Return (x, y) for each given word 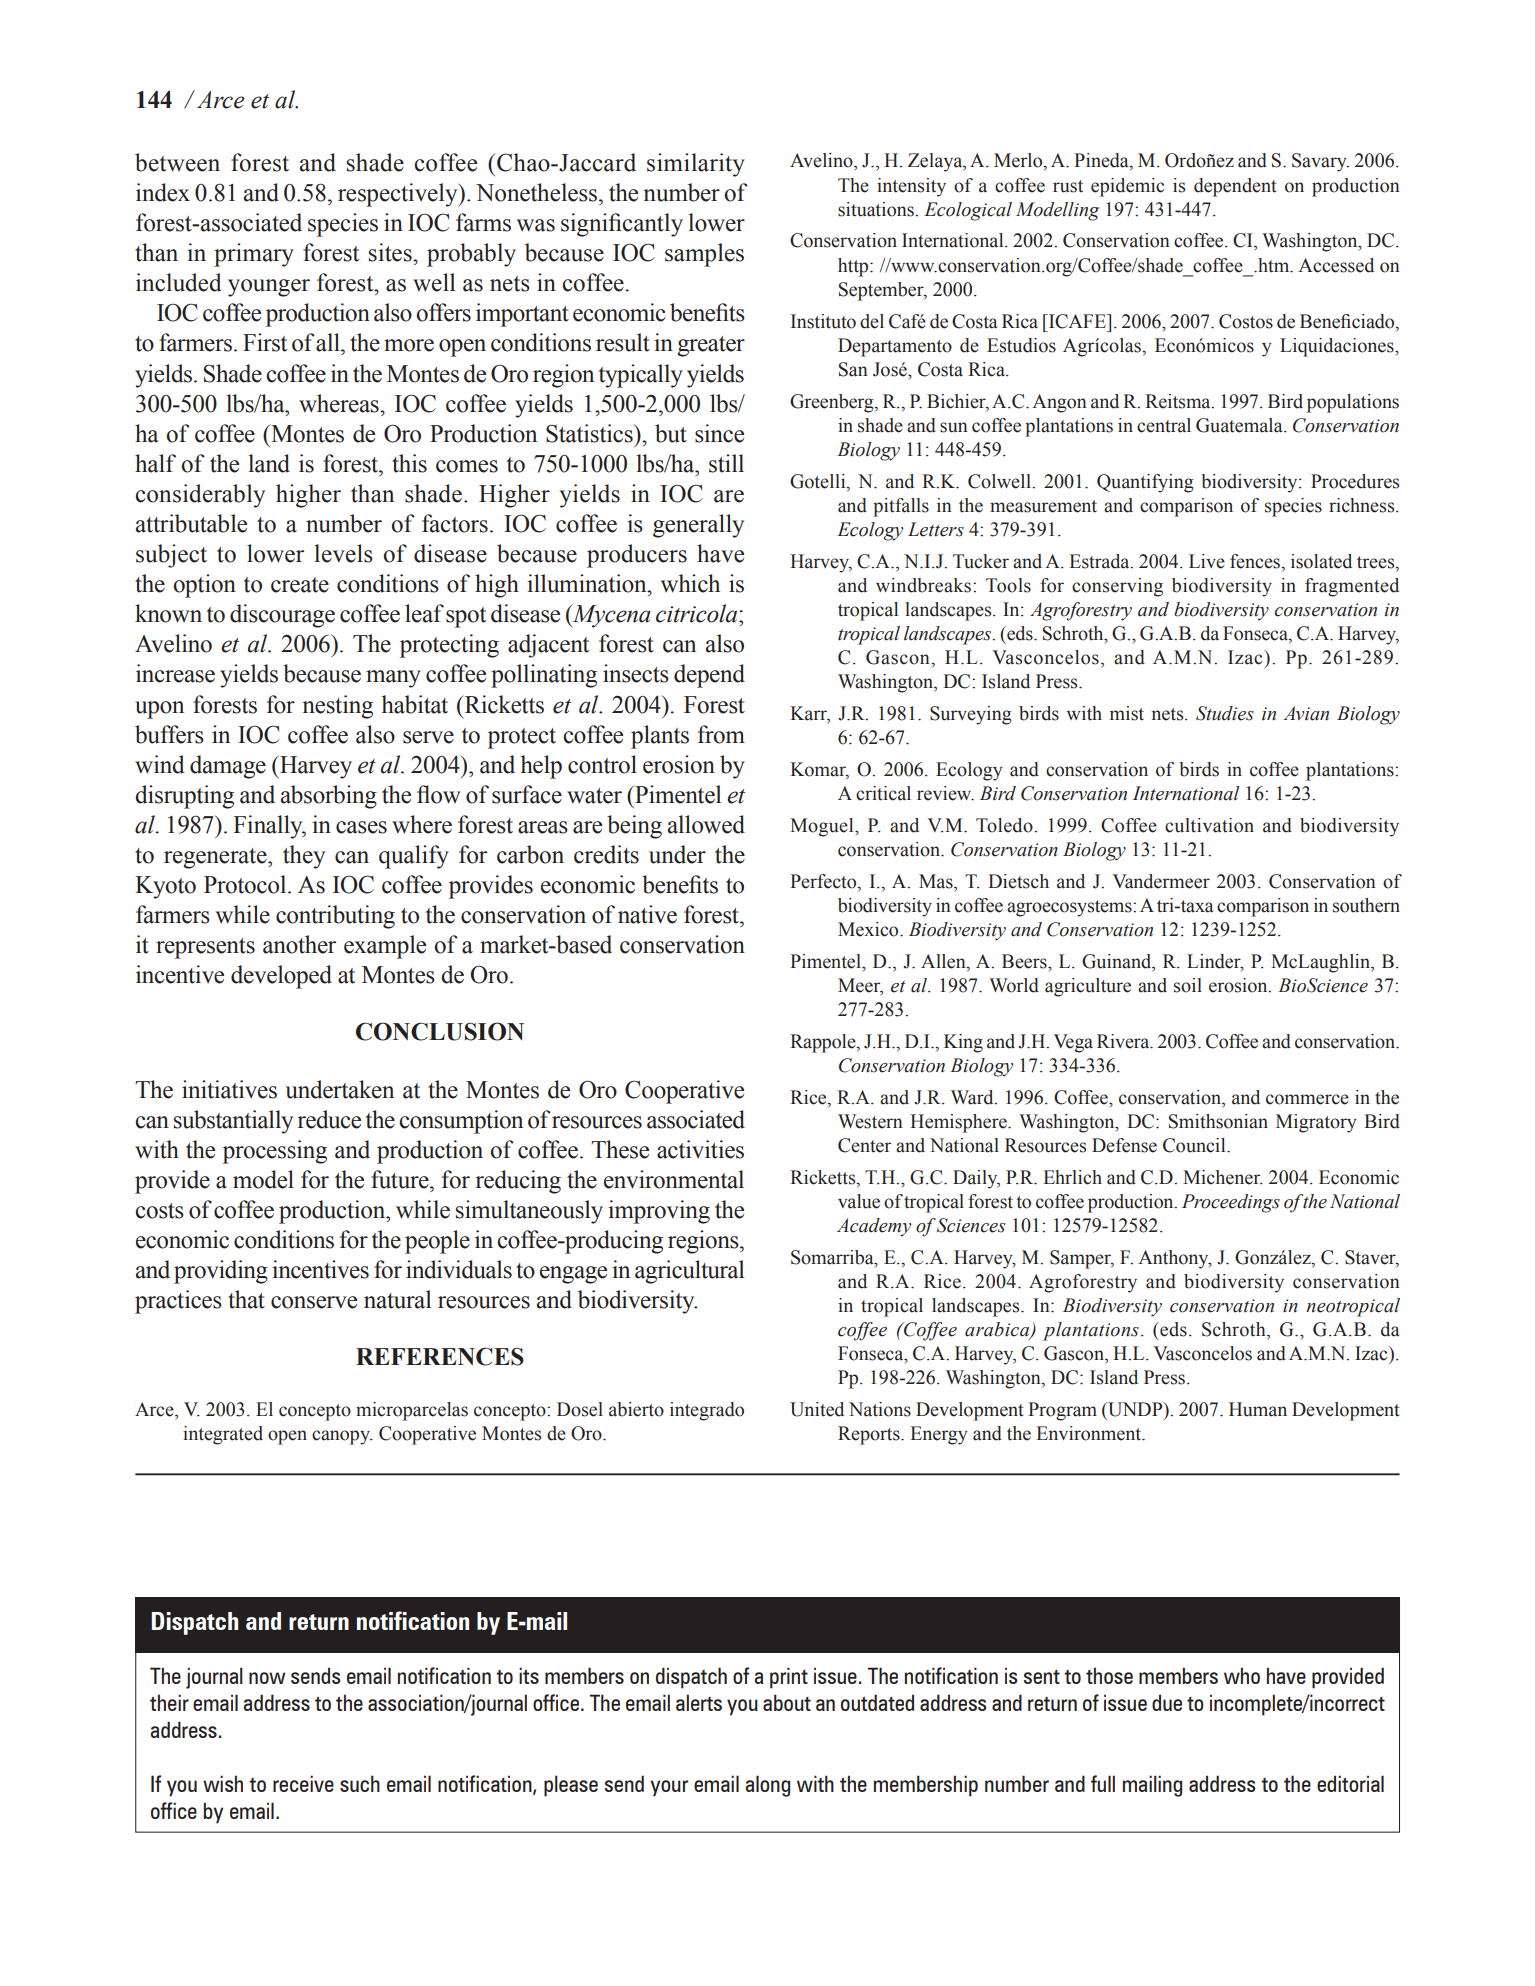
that (246, 1299)
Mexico (869, 929)
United (817, 1409)
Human (1258, 1409)
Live (1207, 561)
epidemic (1127, 187)
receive (303, 1783)
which (690, 583)
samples (704, 255)
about (787, 1702)
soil (1188, 985)
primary (254, 255)
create (300, 585)
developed (281, 977)
